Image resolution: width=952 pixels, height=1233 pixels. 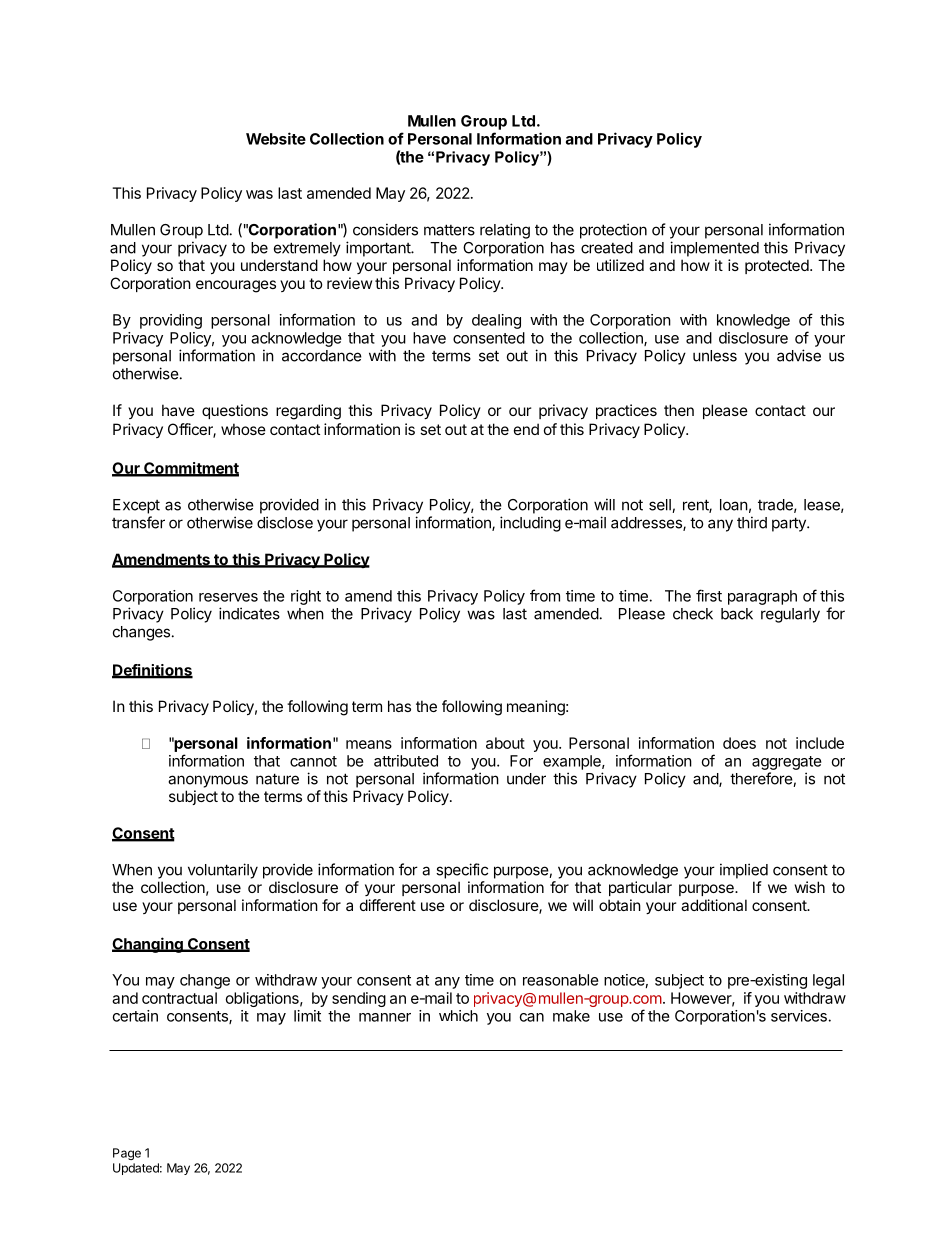 I want to click on which, so click(x=458, y=1016).
